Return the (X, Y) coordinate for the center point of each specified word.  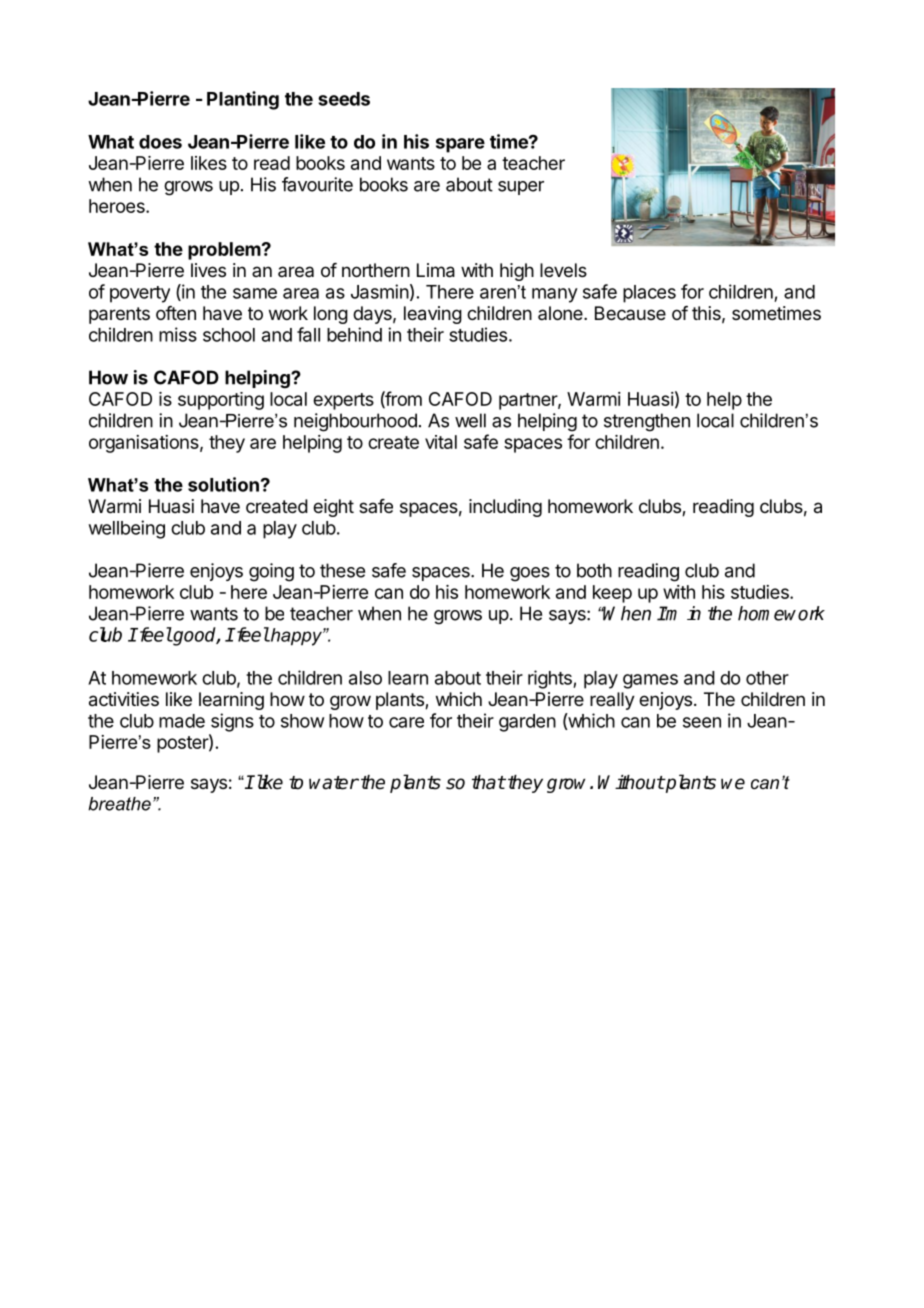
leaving (433, 315)
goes (530, 574)
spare (460, 145)
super (521, 188)
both (594, 570)
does (160, 142)
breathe (119, 804)
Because (630, 313)
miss (178, 334)
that (488, 782)
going (271, 572)
